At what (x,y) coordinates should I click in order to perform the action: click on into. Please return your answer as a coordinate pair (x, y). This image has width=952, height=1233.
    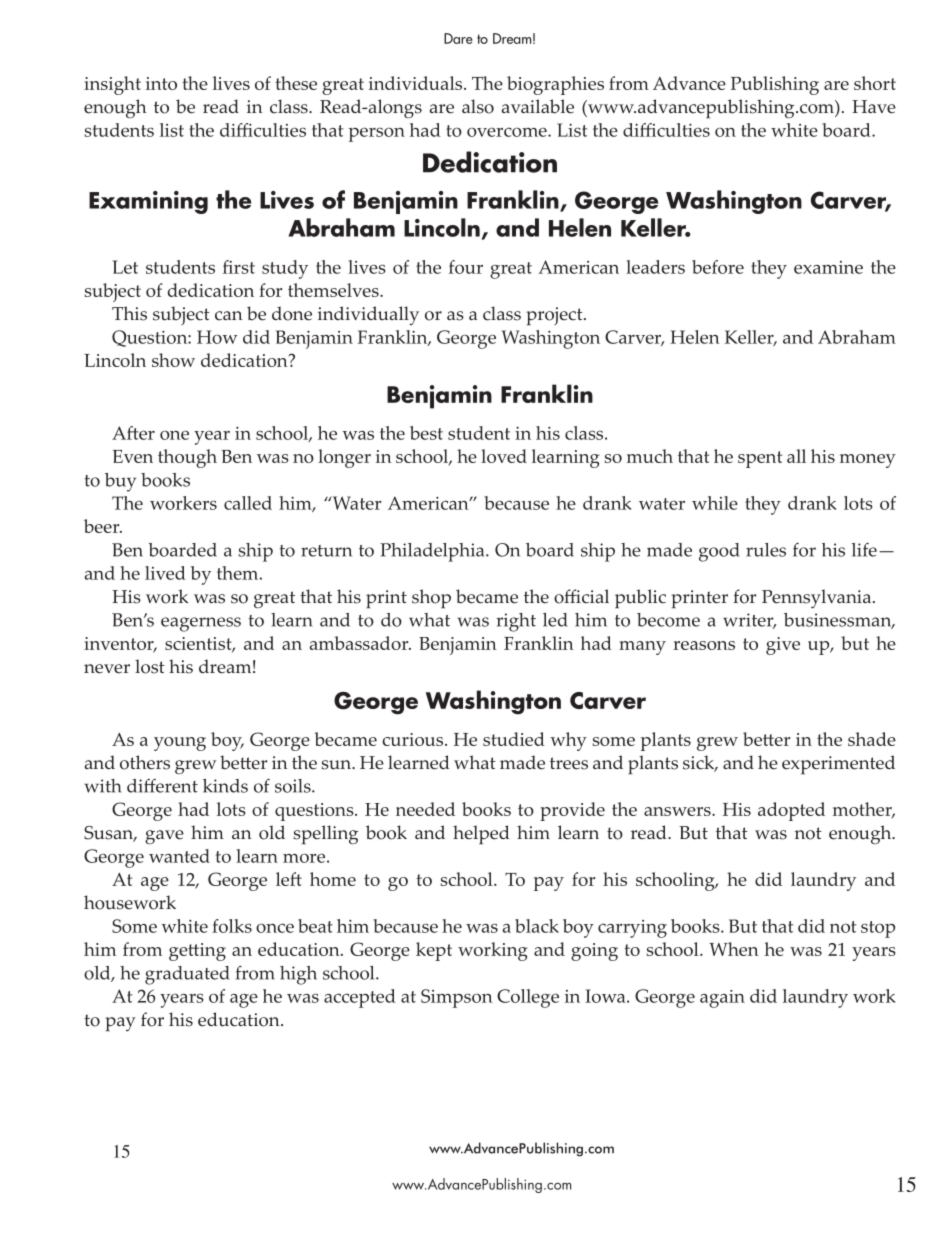
    Looking at the image, I should click on (161, 83).
